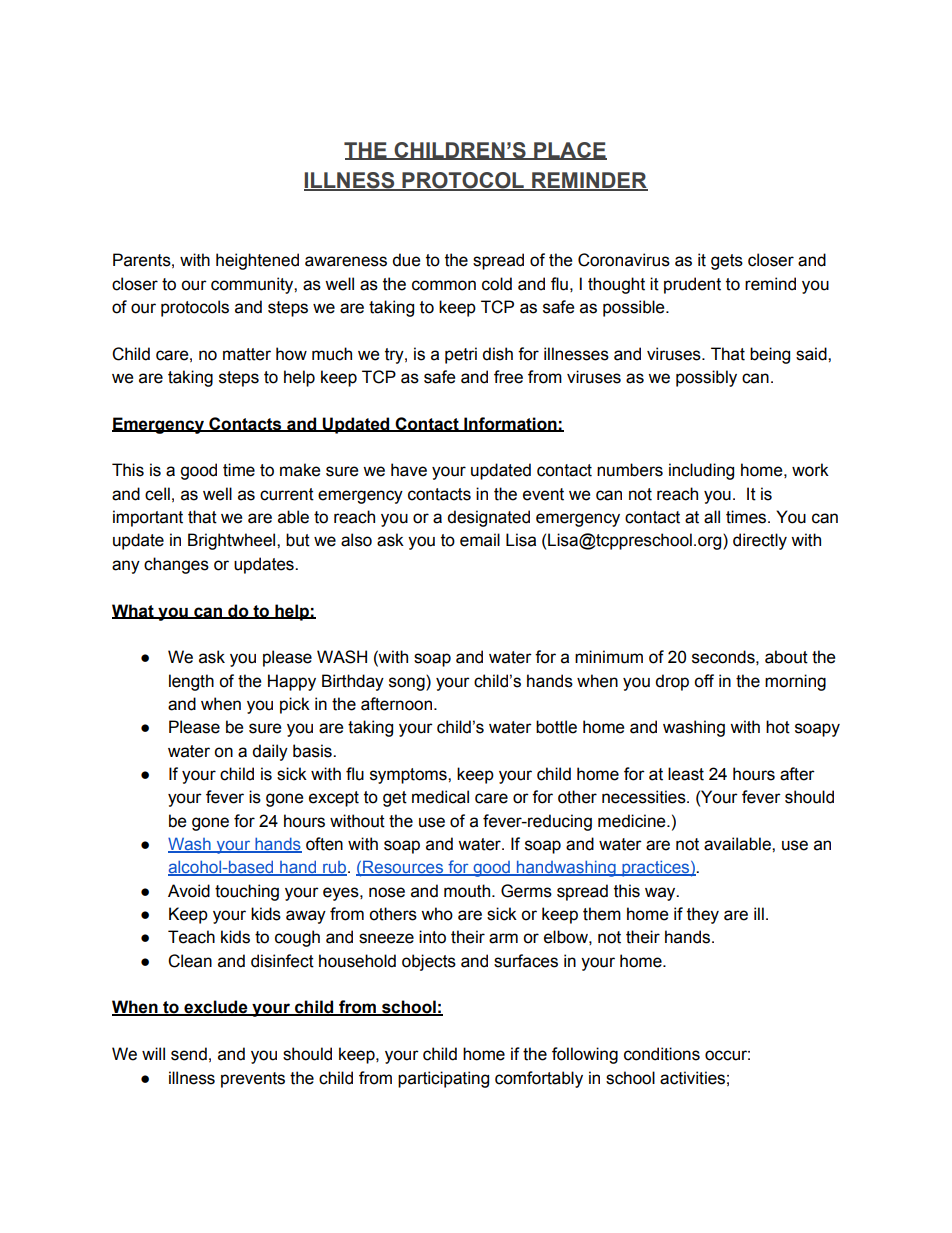 Image resolution: width=952 pixels, height=1233 pixels. I want to click on Avoid, so click(189, 891).
